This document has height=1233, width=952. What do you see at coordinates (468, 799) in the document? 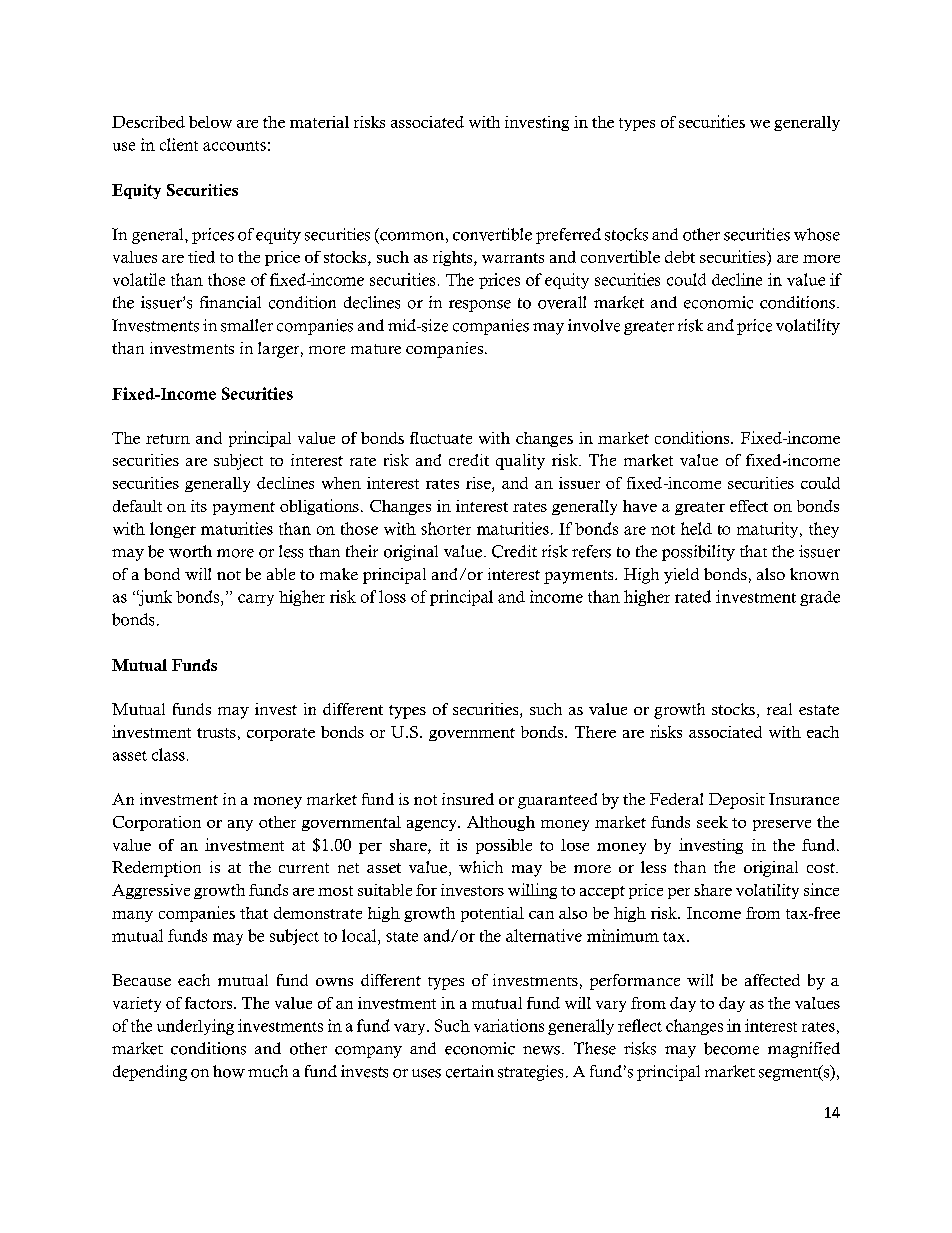
I see `insured` at bounding box center [468, 799].
